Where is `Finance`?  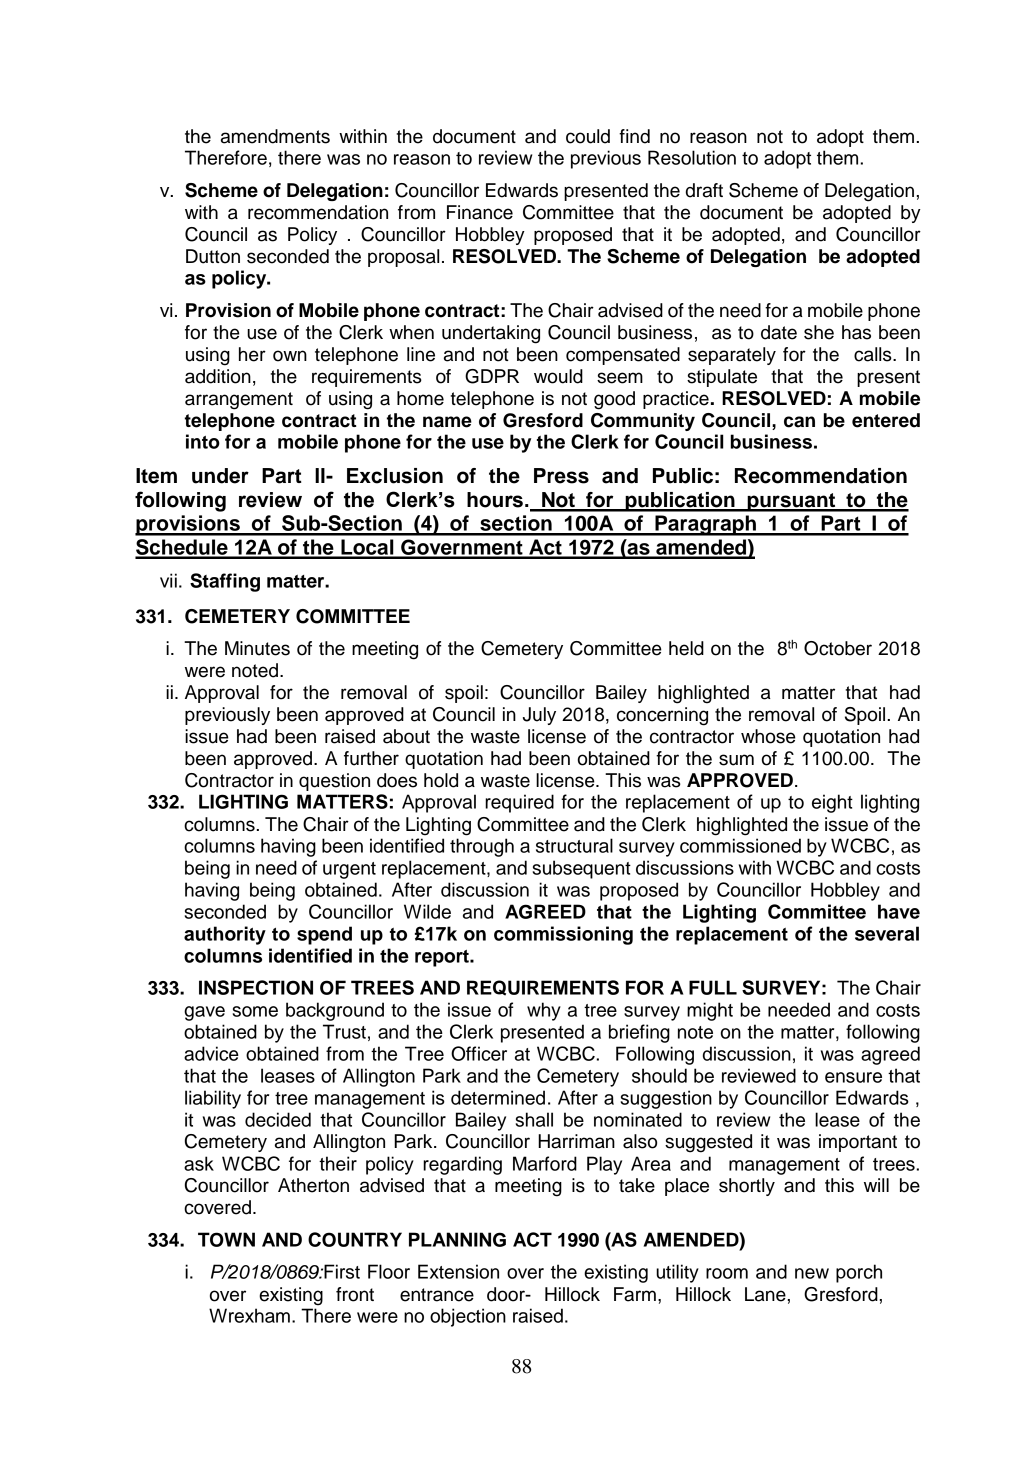 Finance is located at coordinates (480, 212).
